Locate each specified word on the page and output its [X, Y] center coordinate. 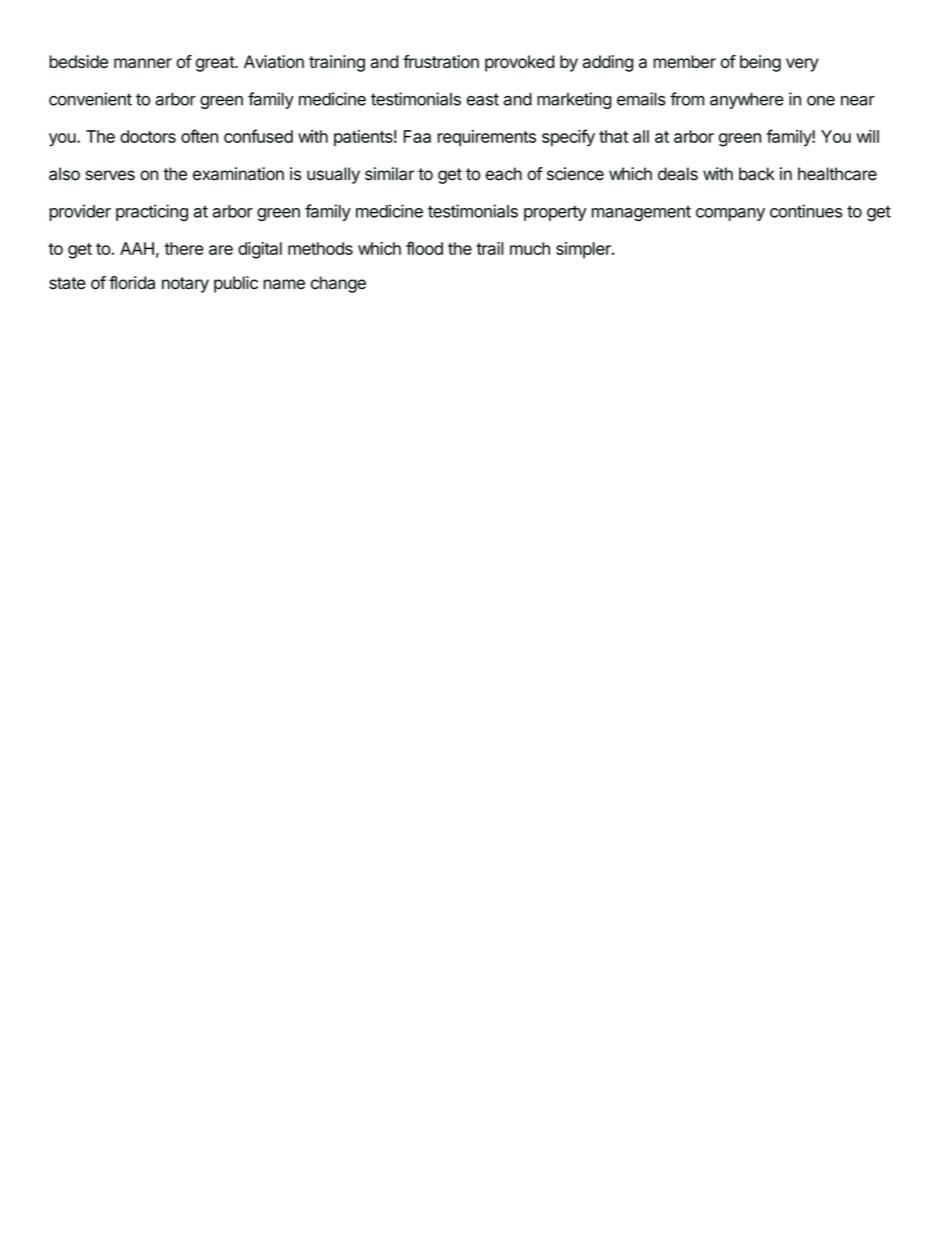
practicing [152, 212]
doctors [148, 136]
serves [110, 175]
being [760, 63]
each [504, 174]
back [757, 174]
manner [143, 63]
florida [132, 283]
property [555, 213]
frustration [441, 61]
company [730, 214]
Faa [417, 136]
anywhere [747, 101]
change [338, 284]
